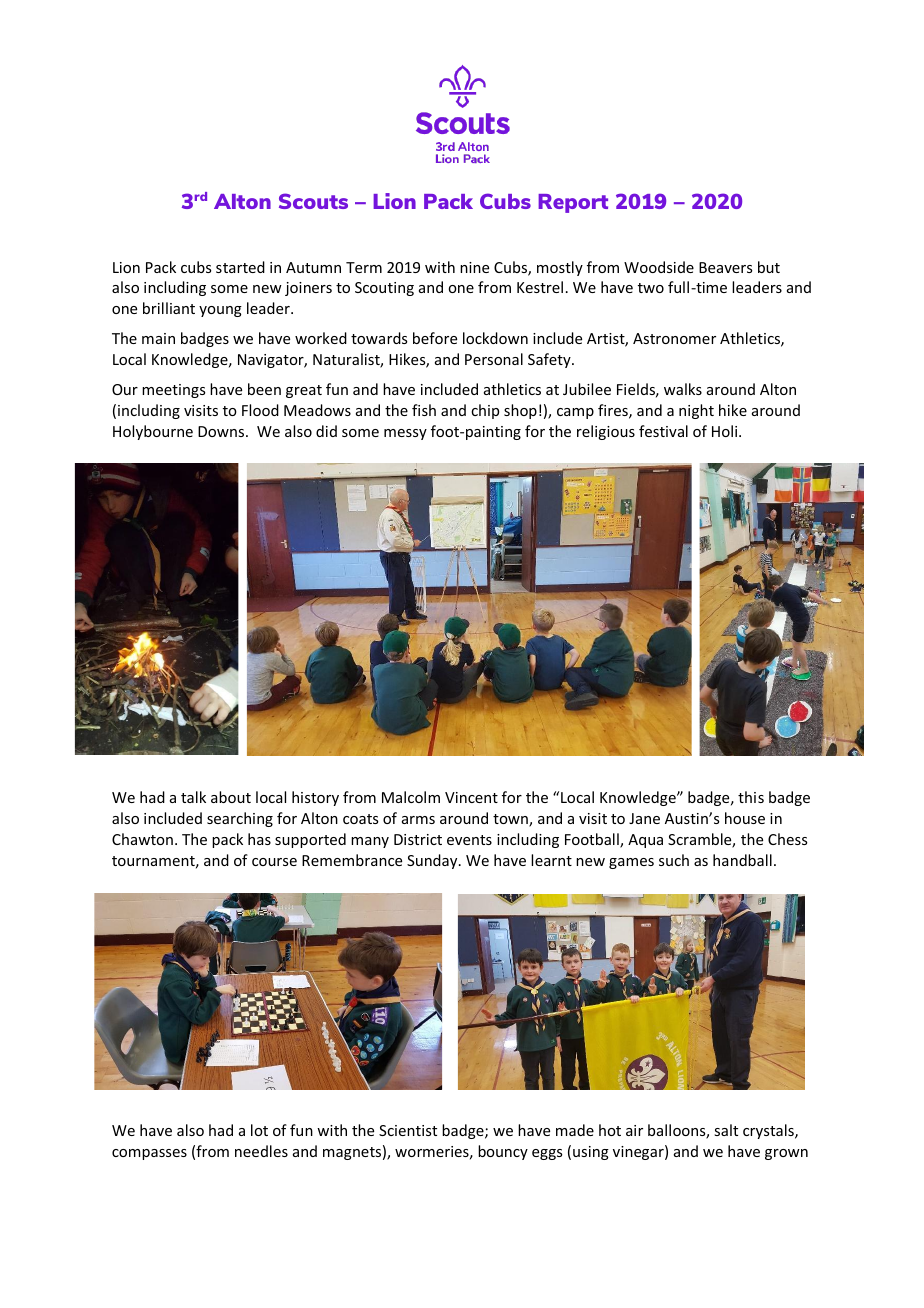  Describe the element at coordinates (725, 267) in the image. I see `Beavers` at that location.
